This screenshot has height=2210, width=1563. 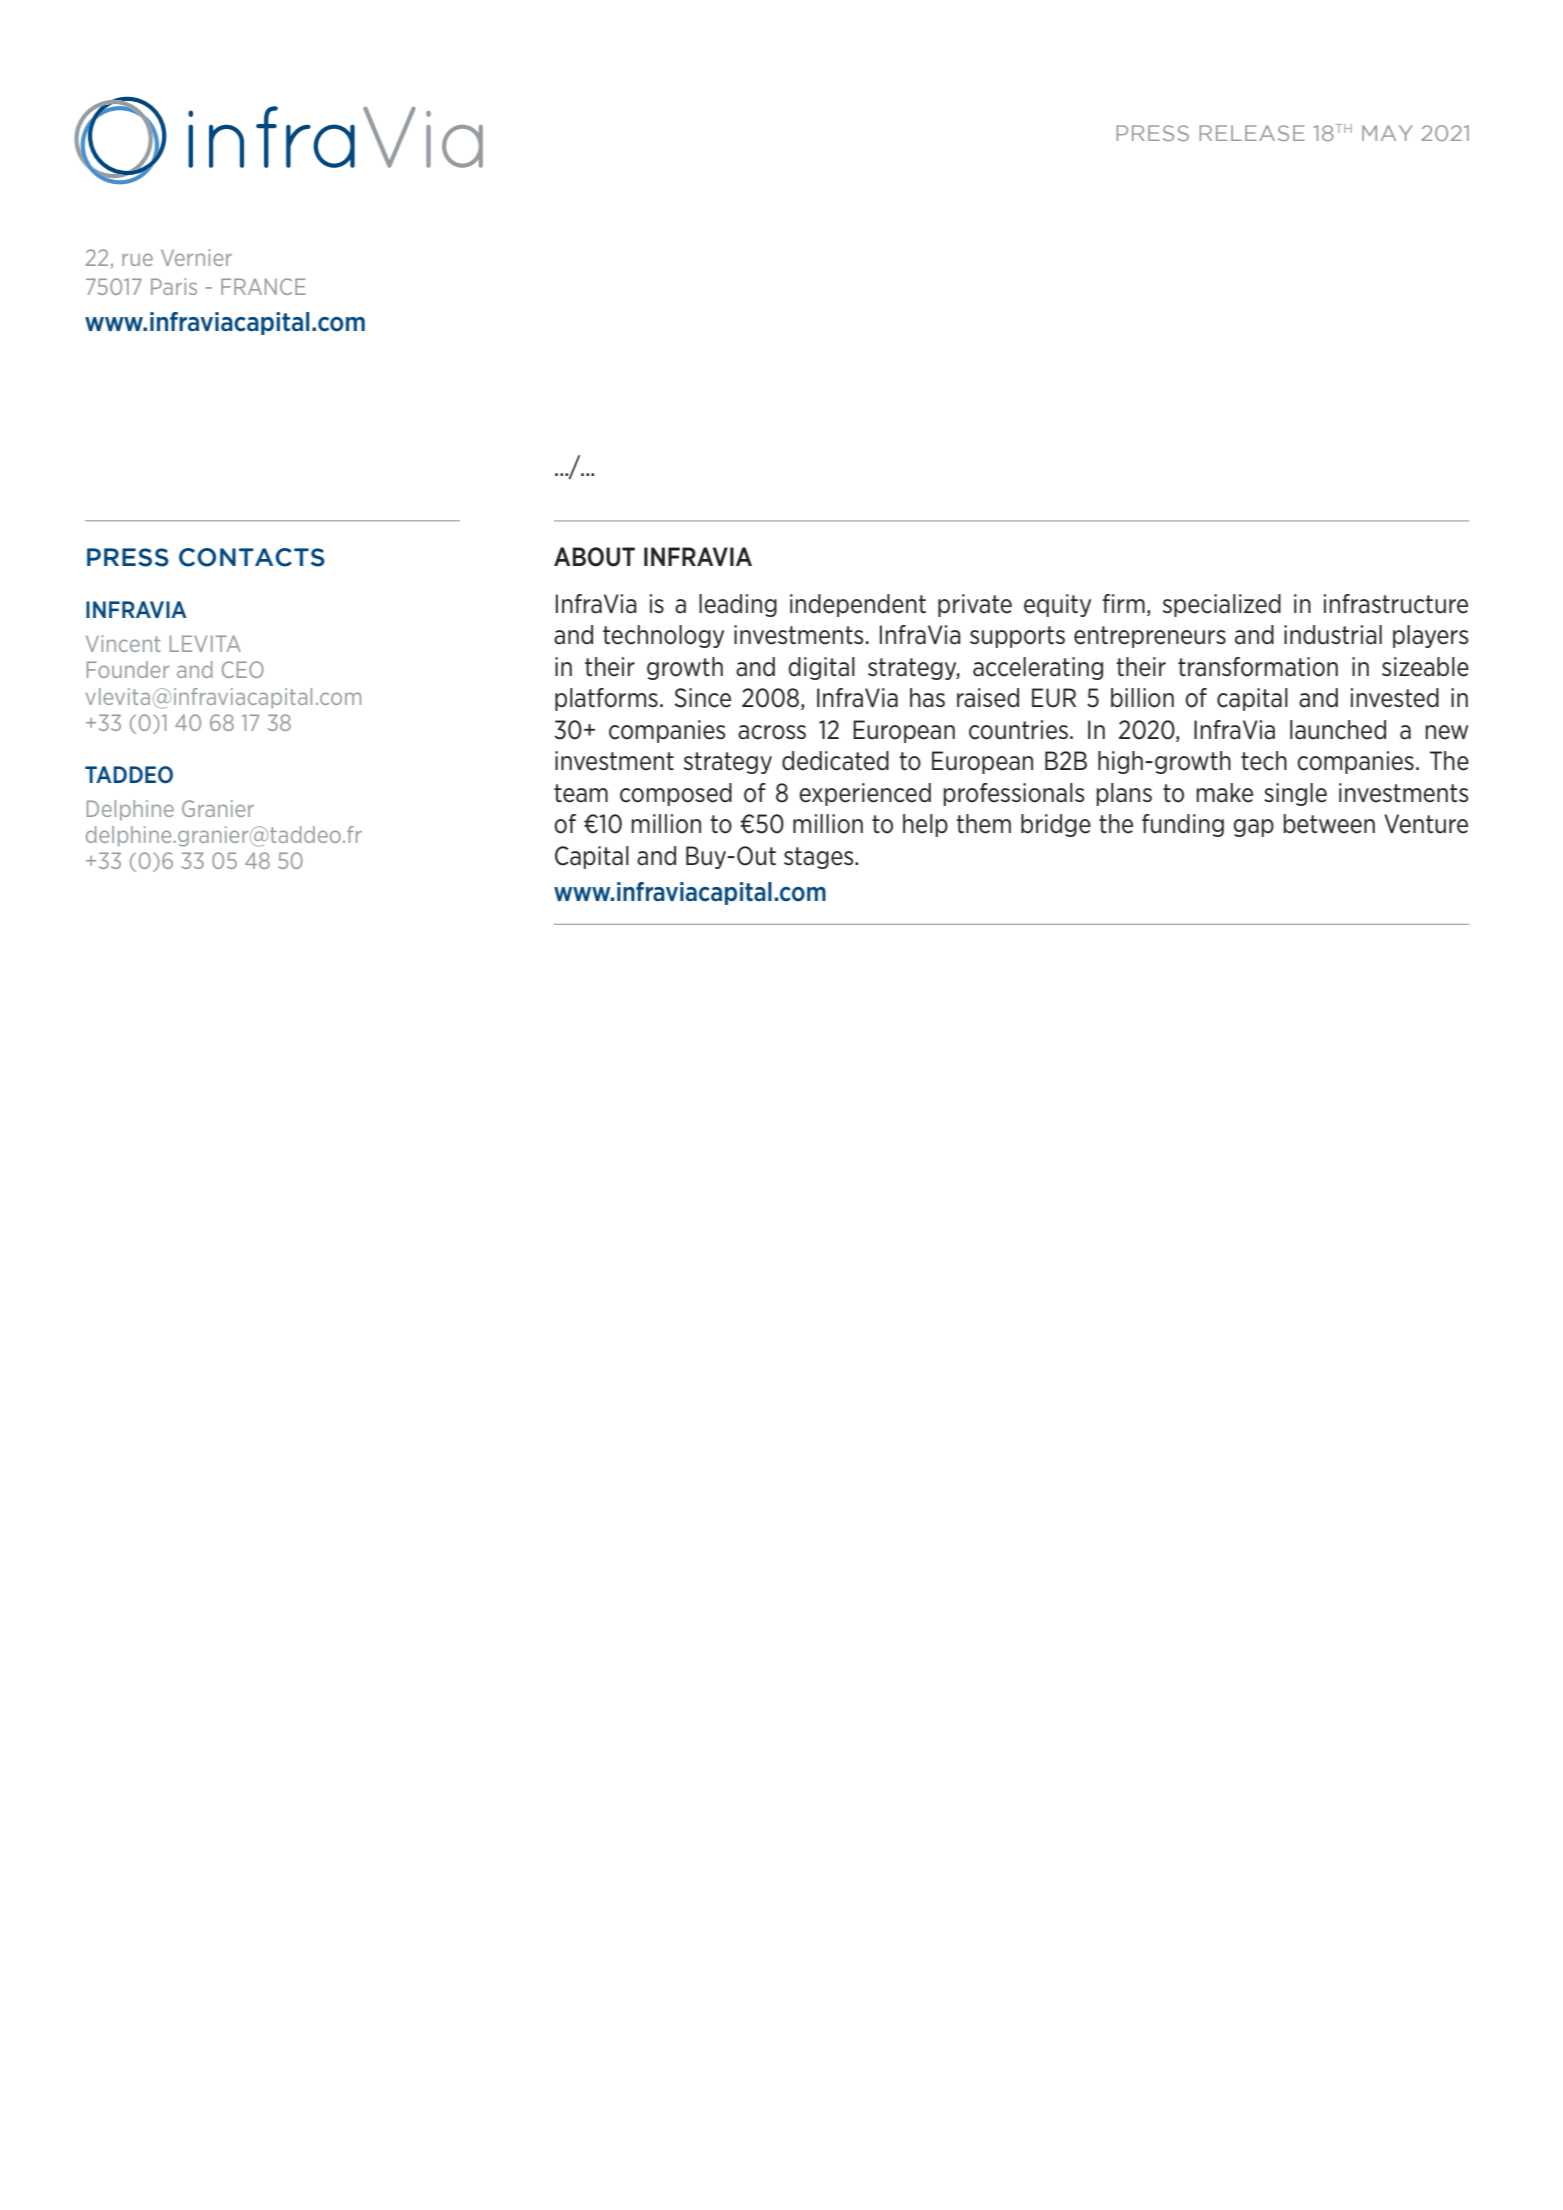 What do you see at coordinates (263, 286) in the screenshot?
I see `FRANCE` at bounding box center [263, 286].
